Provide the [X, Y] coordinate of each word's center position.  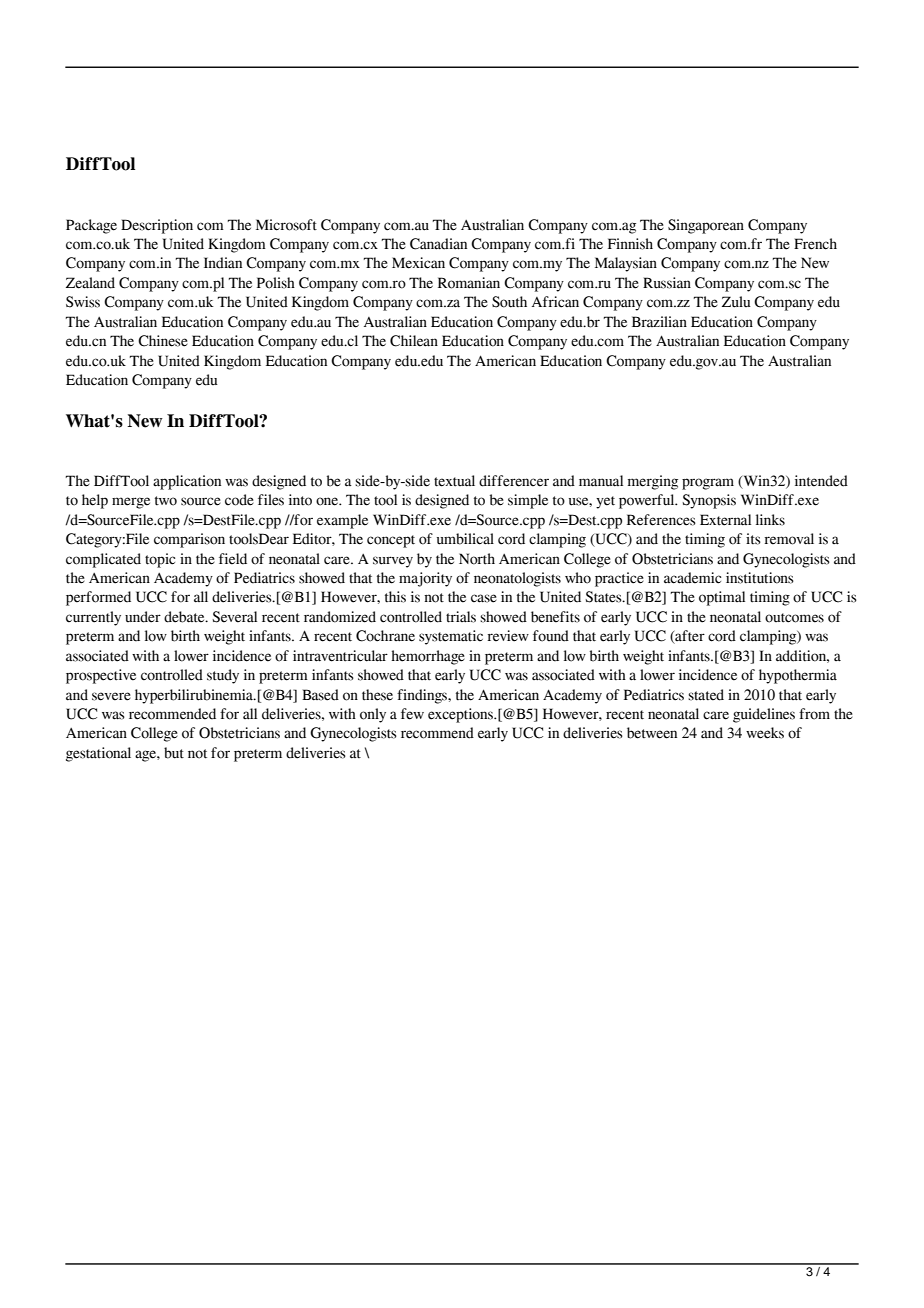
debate [185, 617]
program [708, 484]
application [187, 482]
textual [454, 481]
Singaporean [706, 226]
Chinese [163, 341]
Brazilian [659, 322]
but [174, 753]
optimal [722, 598]
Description [157, 226]
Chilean [414, 341]
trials [461, 617]
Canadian [438, 244]
